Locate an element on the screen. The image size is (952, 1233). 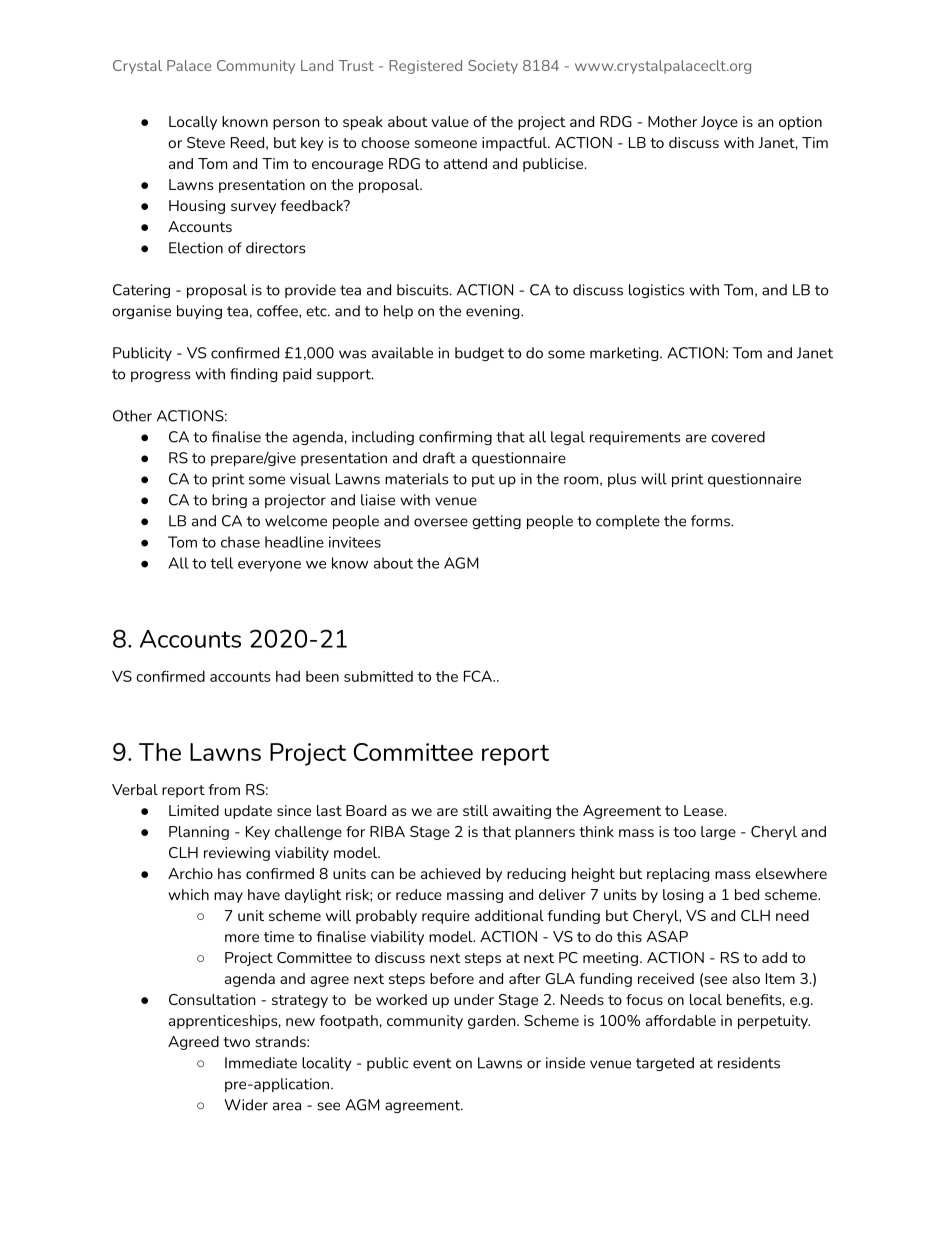
two is located at coordinates (236, 1042).
